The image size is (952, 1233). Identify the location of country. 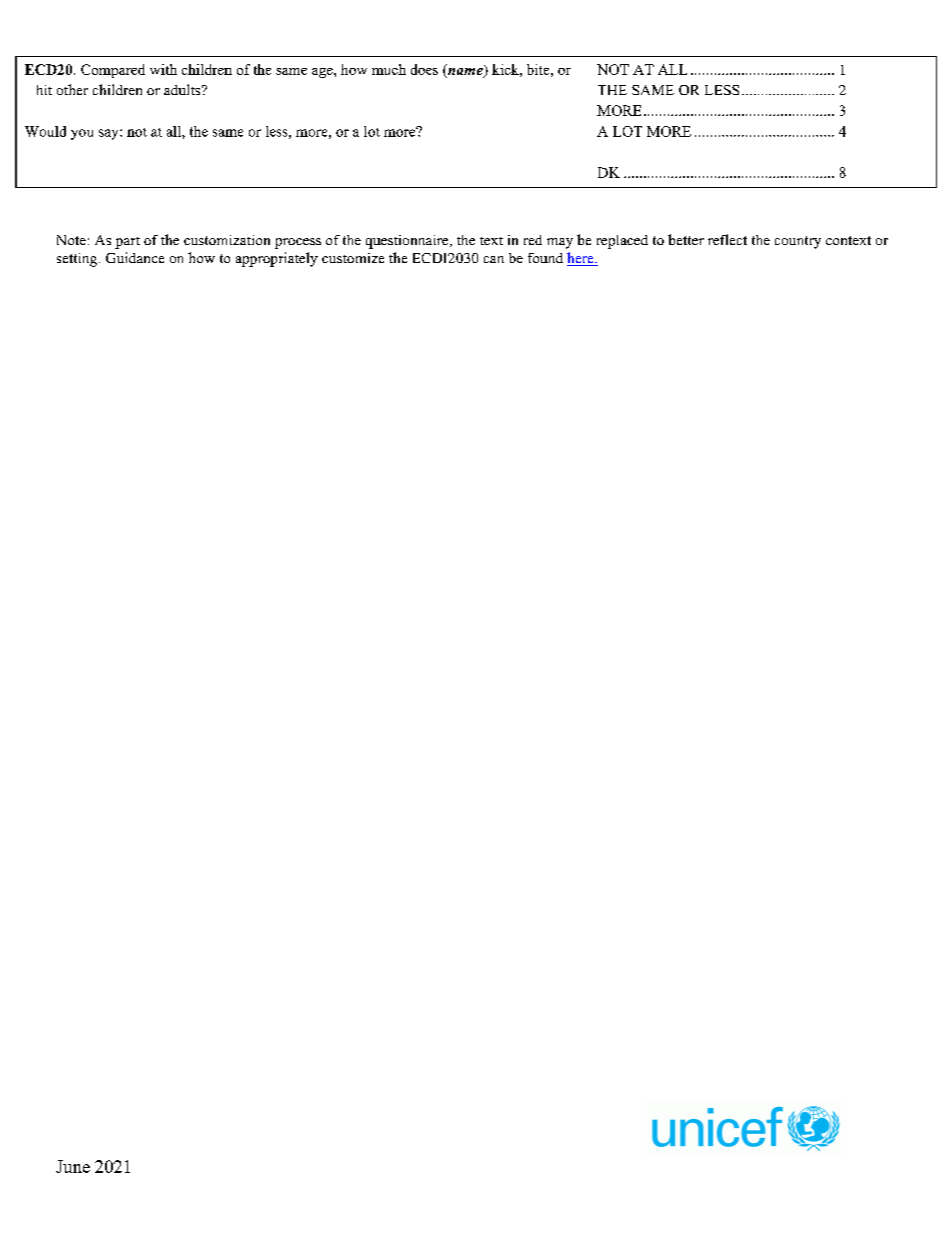
(798, 242).
